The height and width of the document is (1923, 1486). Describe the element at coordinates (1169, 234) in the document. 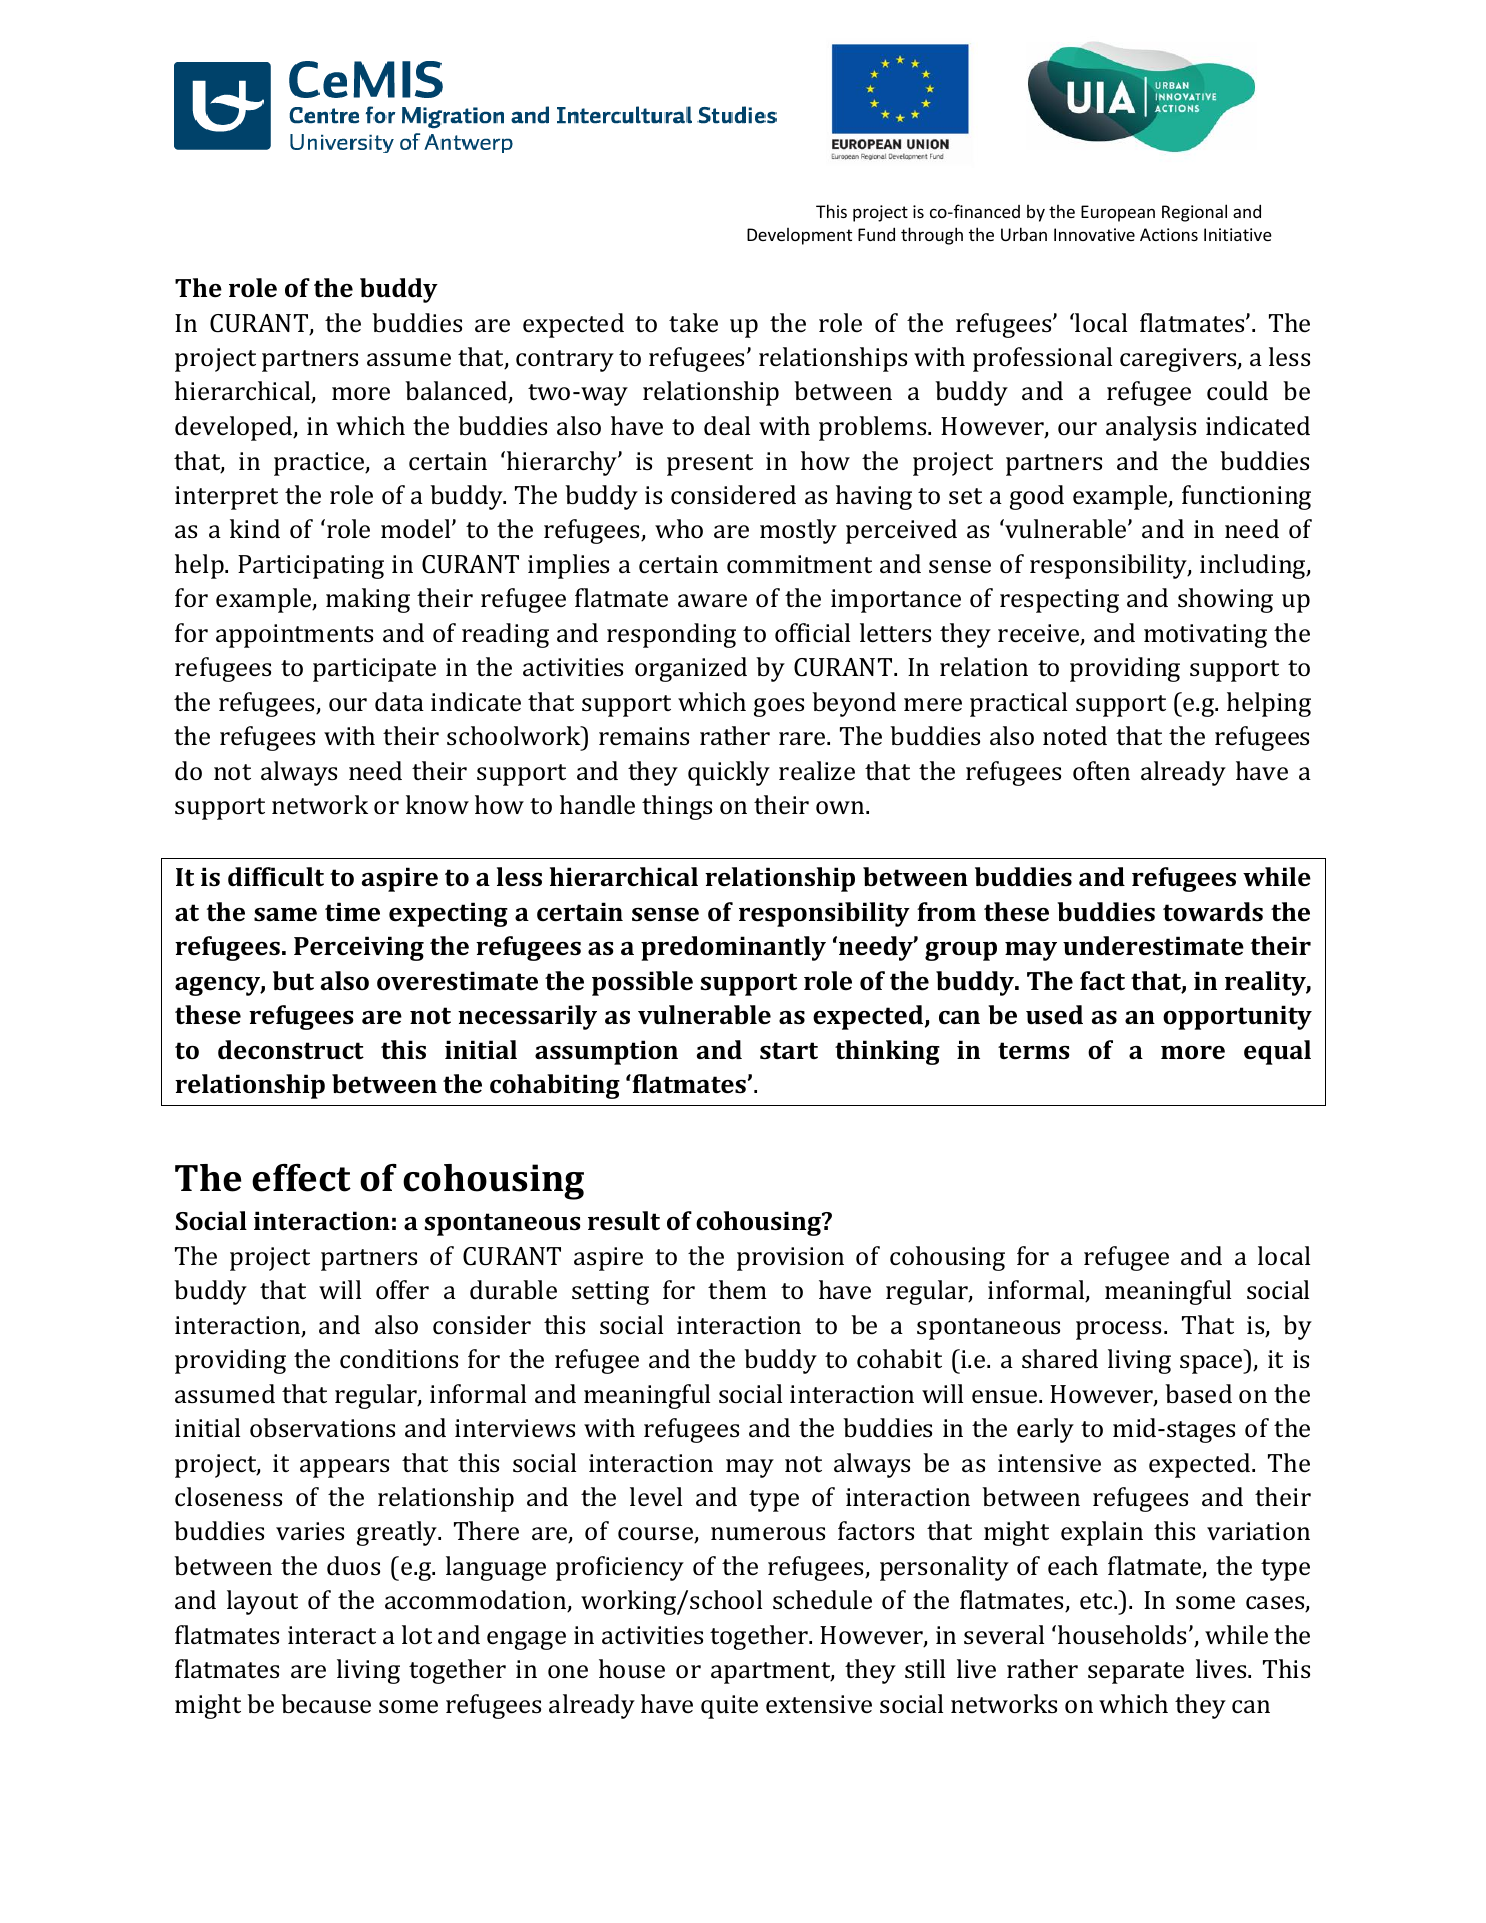

I see `Actions` at that location.
